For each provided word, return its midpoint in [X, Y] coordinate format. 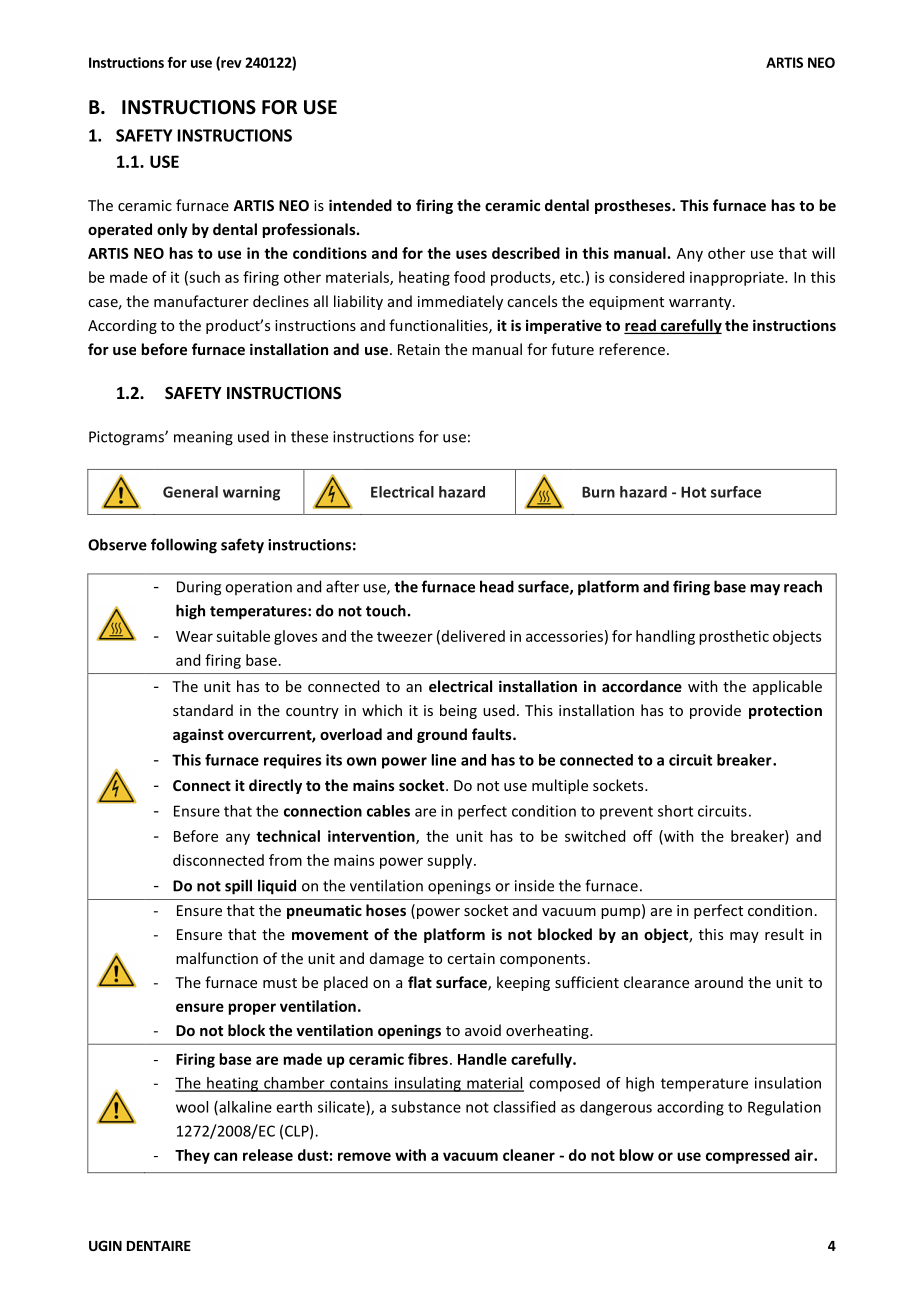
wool [192, 1107]
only [172, 230]
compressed [748, 1156]
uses [471, 254]
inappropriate [738, 278]
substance [426, 1107]
